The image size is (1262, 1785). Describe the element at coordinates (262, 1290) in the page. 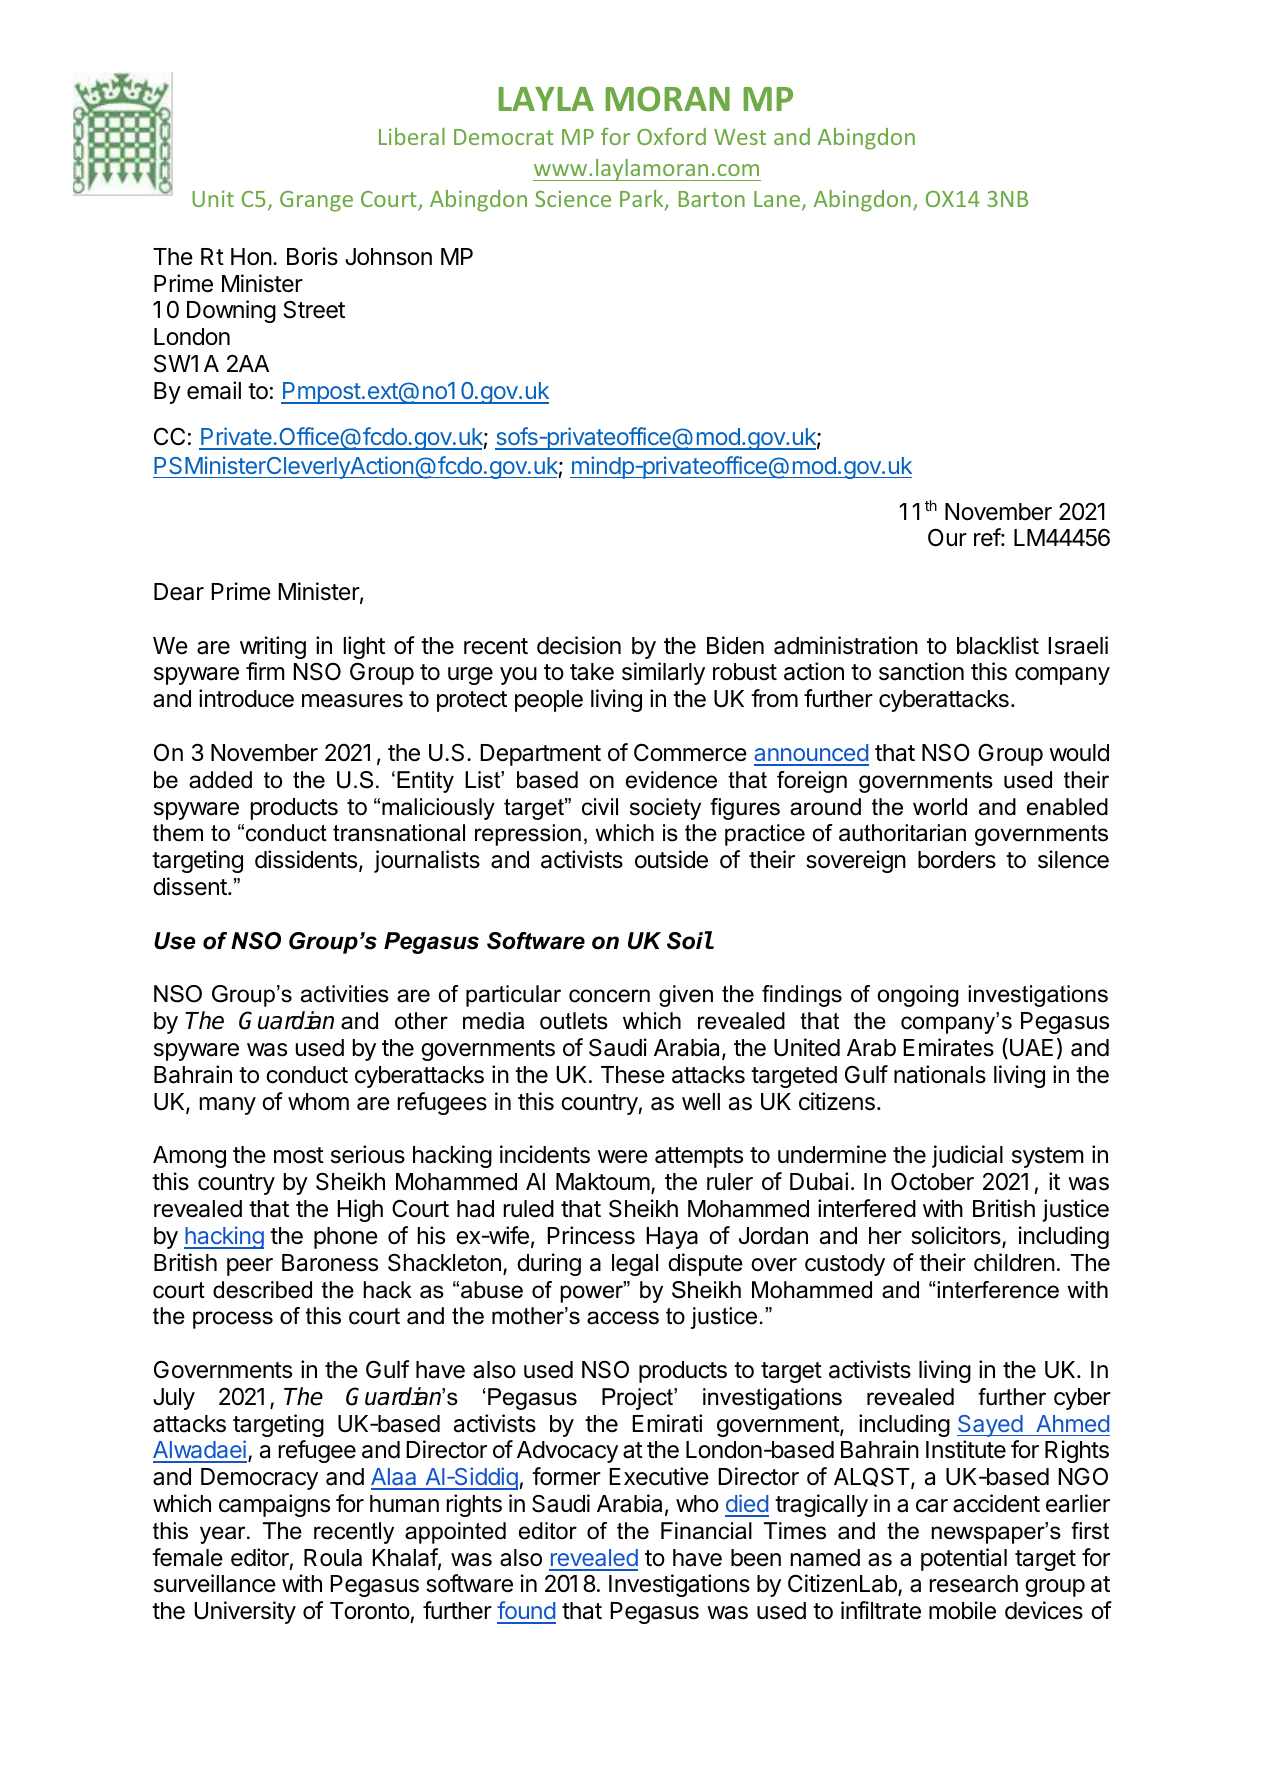

I see `described` at that location.
